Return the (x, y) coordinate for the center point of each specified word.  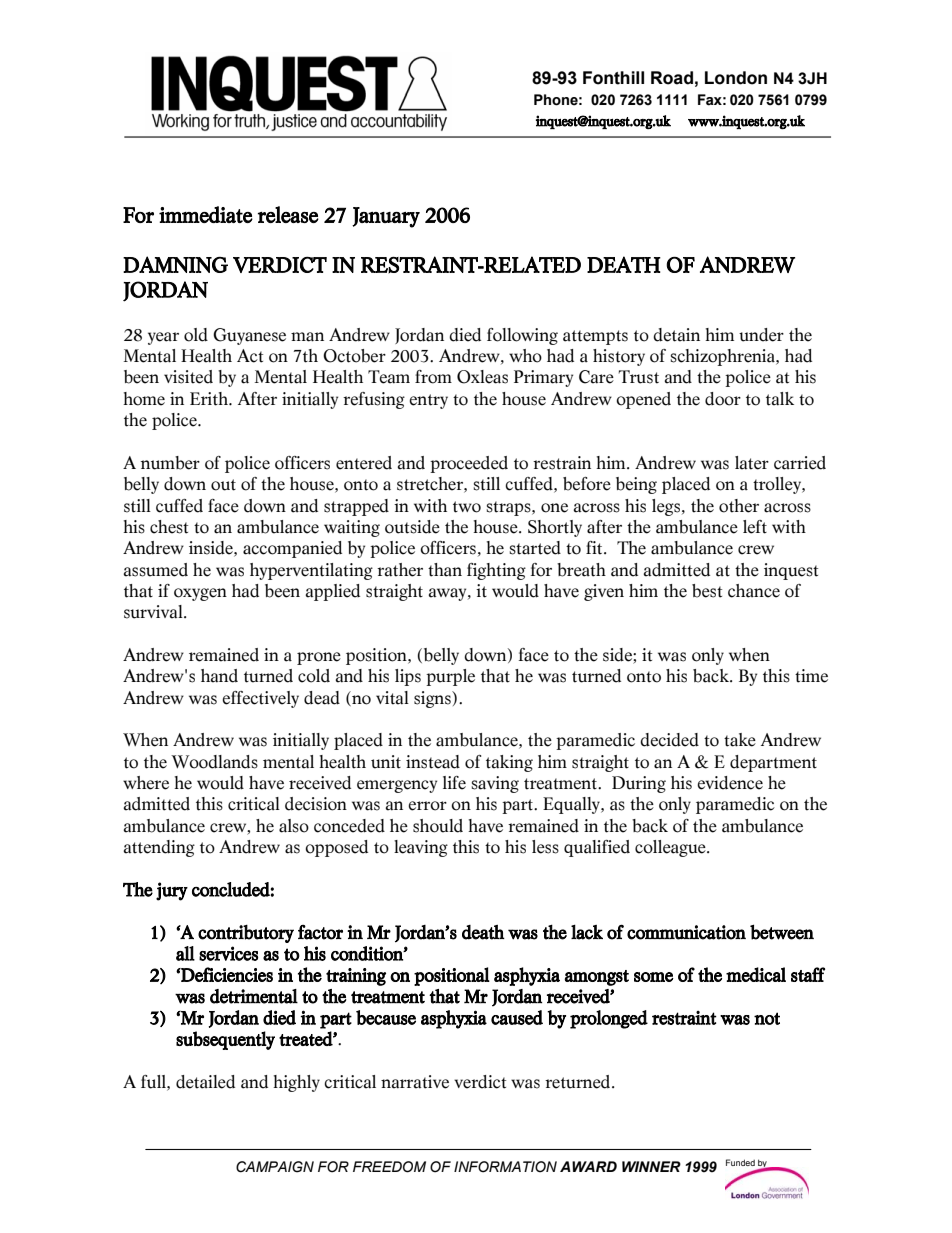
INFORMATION (505, 1167)
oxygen (200, 594)
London (736, 78)
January (386, 217)
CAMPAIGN (275, 1167)
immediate (206, 214)
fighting (496, 571)
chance (754, 591)
